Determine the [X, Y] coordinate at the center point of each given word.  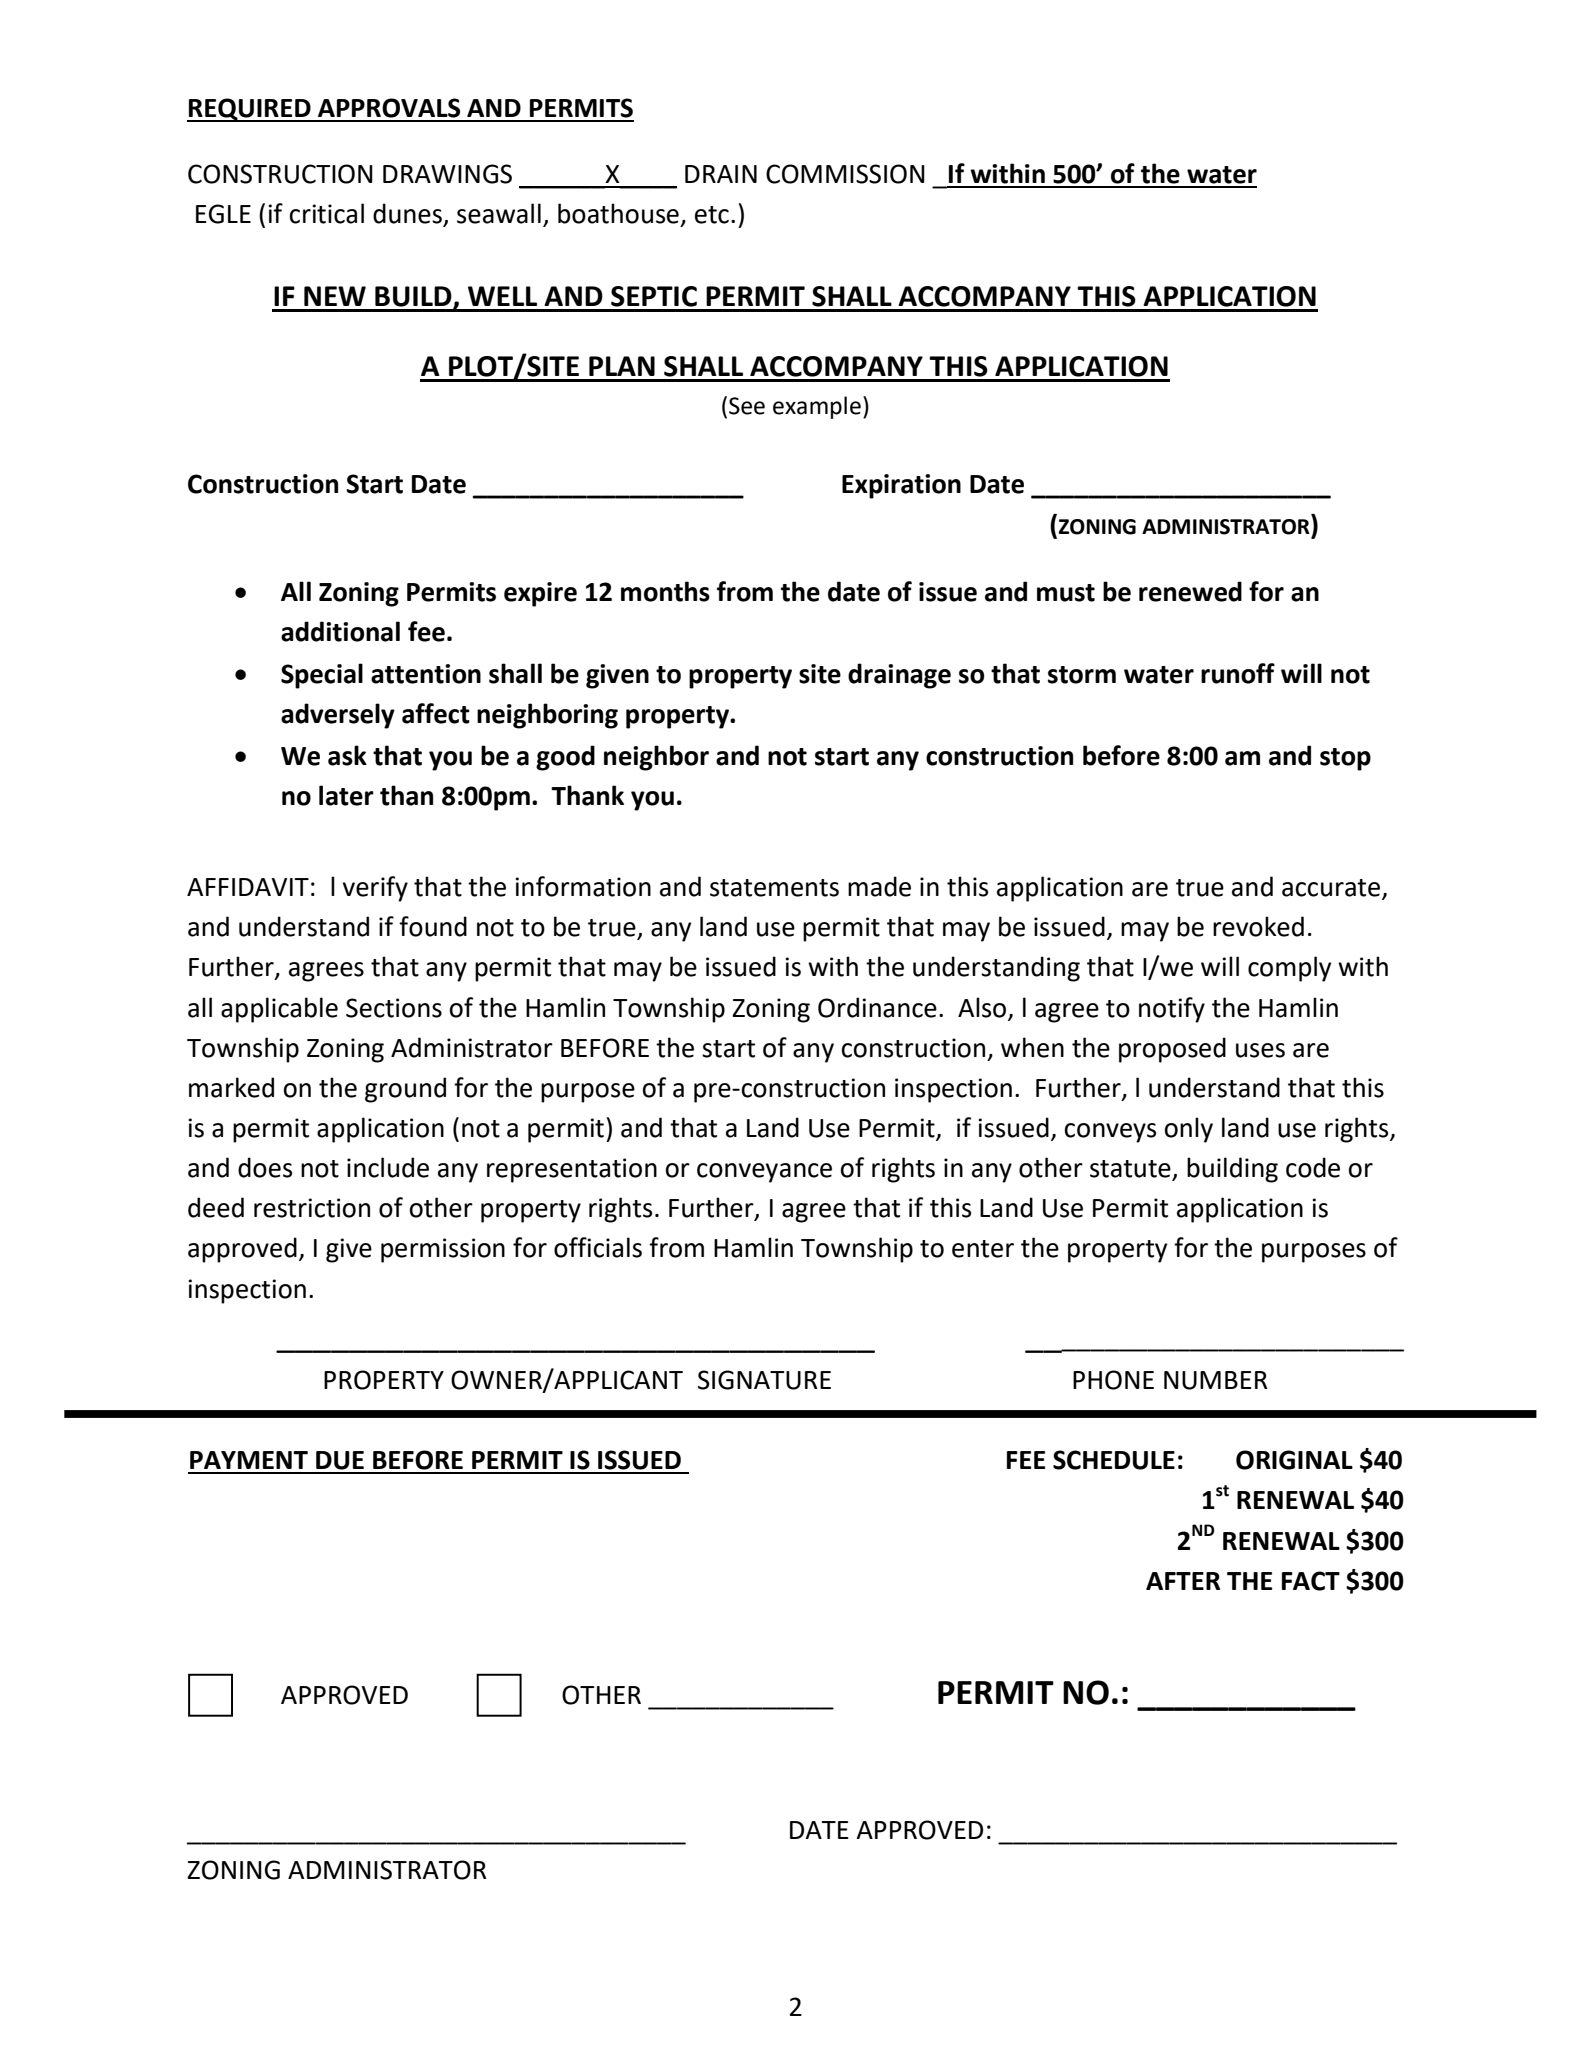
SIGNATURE [764, 1380]
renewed [1190, 591]
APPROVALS [389, 108]
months [665, 591]
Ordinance [877, 1007]
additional [340, 631]
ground [405, 1090]
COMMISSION [845, 174]
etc [712, 215]
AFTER [1183, 1581]
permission [443, 1250]
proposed [1172, 1050]
